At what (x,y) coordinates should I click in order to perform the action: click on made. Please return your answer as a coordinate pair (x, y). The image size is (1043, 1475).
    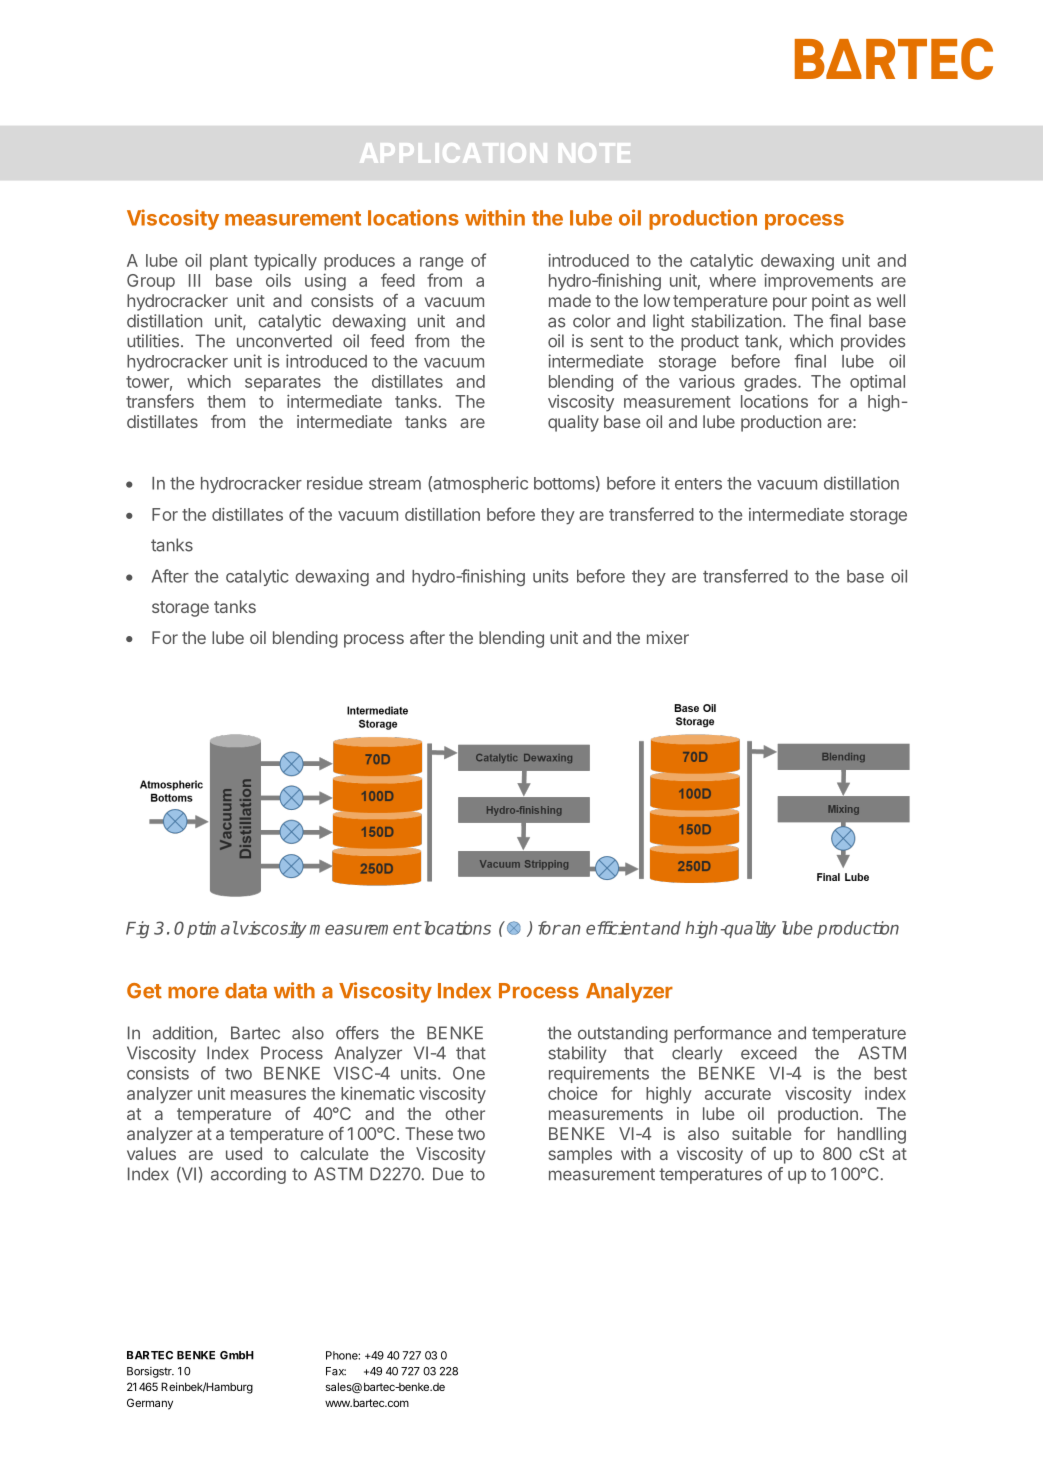
    Looking at the image, I should click on (570, 300).
